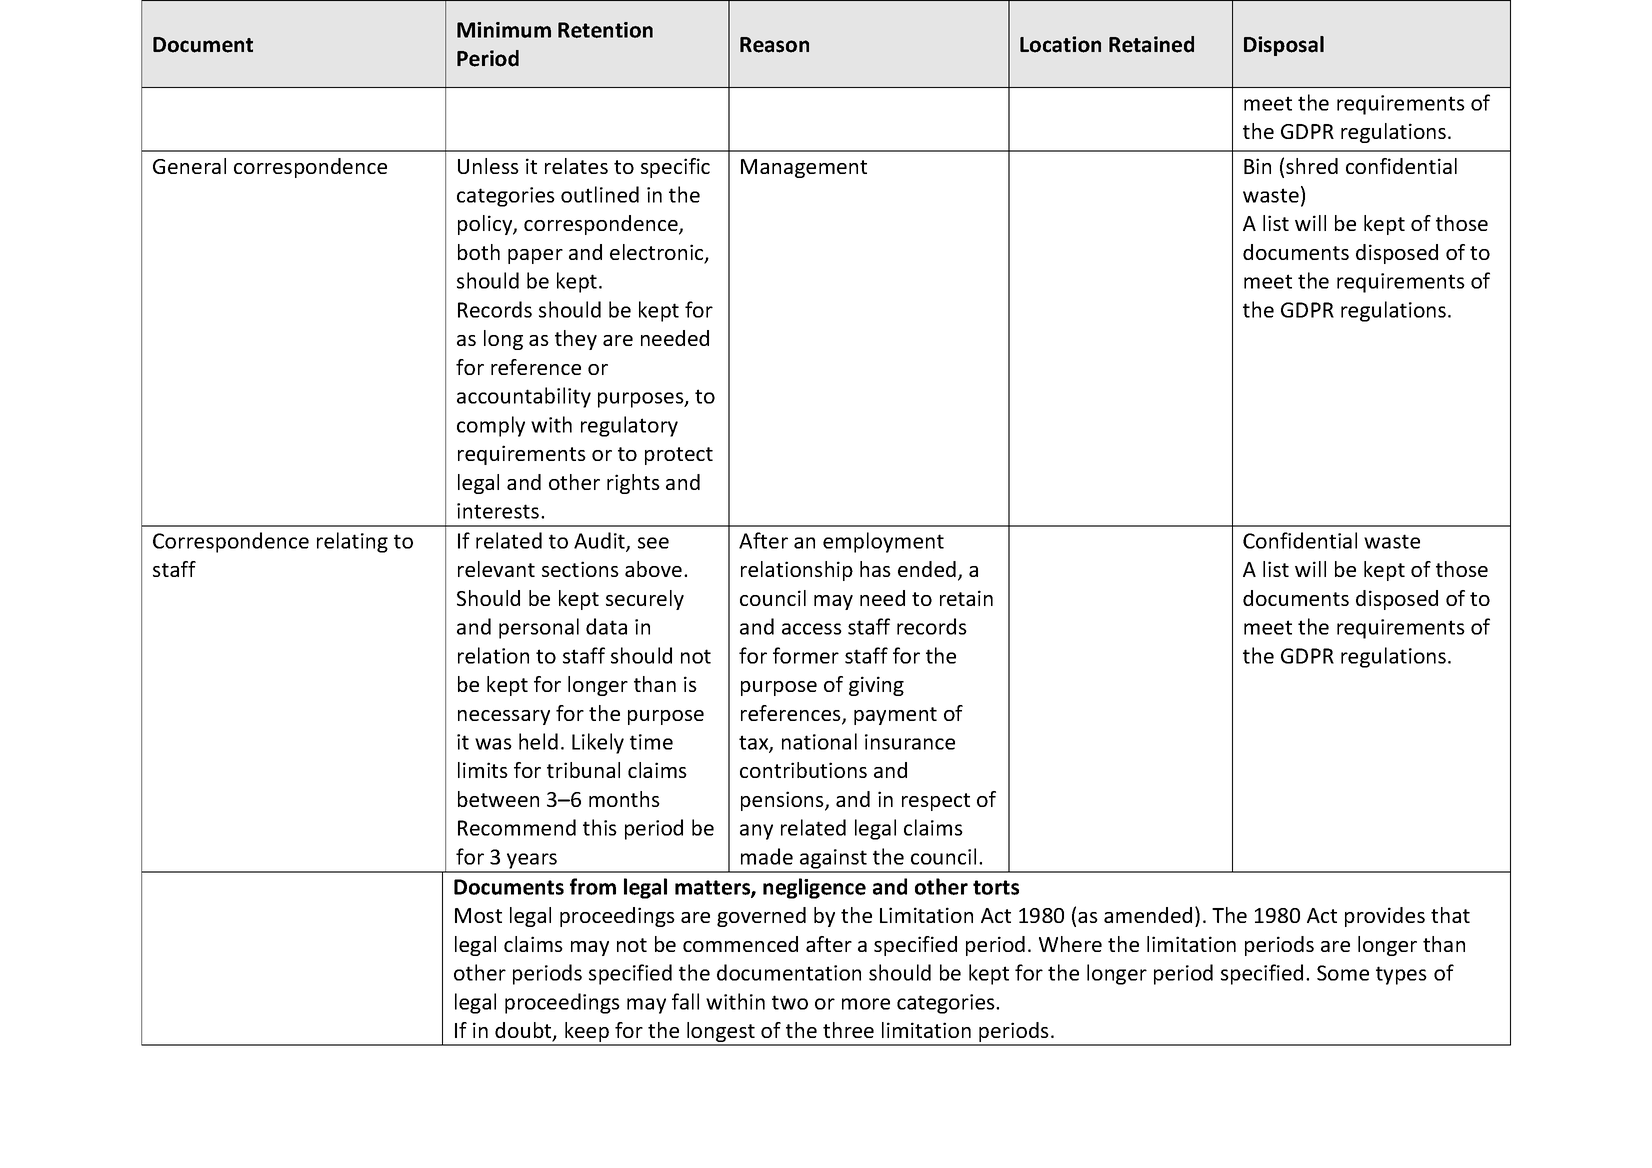 The height and width of the page is (1168, 1652). What do you see at coordinates (803, 770) in the page?
I see `contributions` at bounding box center [803, 770].
